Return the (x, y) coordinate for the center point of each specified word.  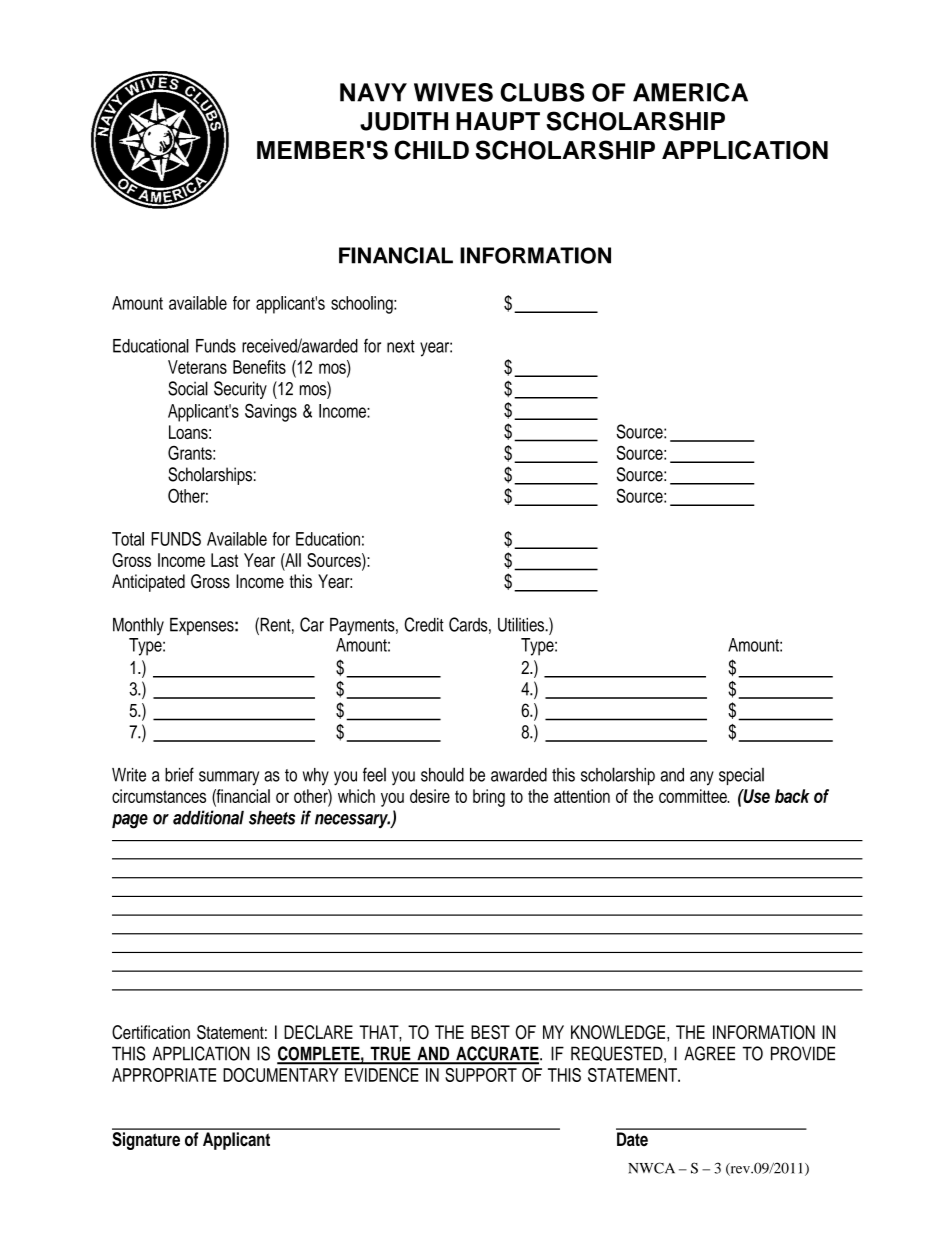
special (741, 776)
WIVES (453, 92)
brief (179, 774)
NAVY (373, 92)
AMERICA (690, 92)
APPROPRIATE (164, 1075)
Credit (424, 624)
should (442, 774)
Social (188, 388)
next (401, 346)
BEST (490, 1032)
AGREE (709, 1053)
